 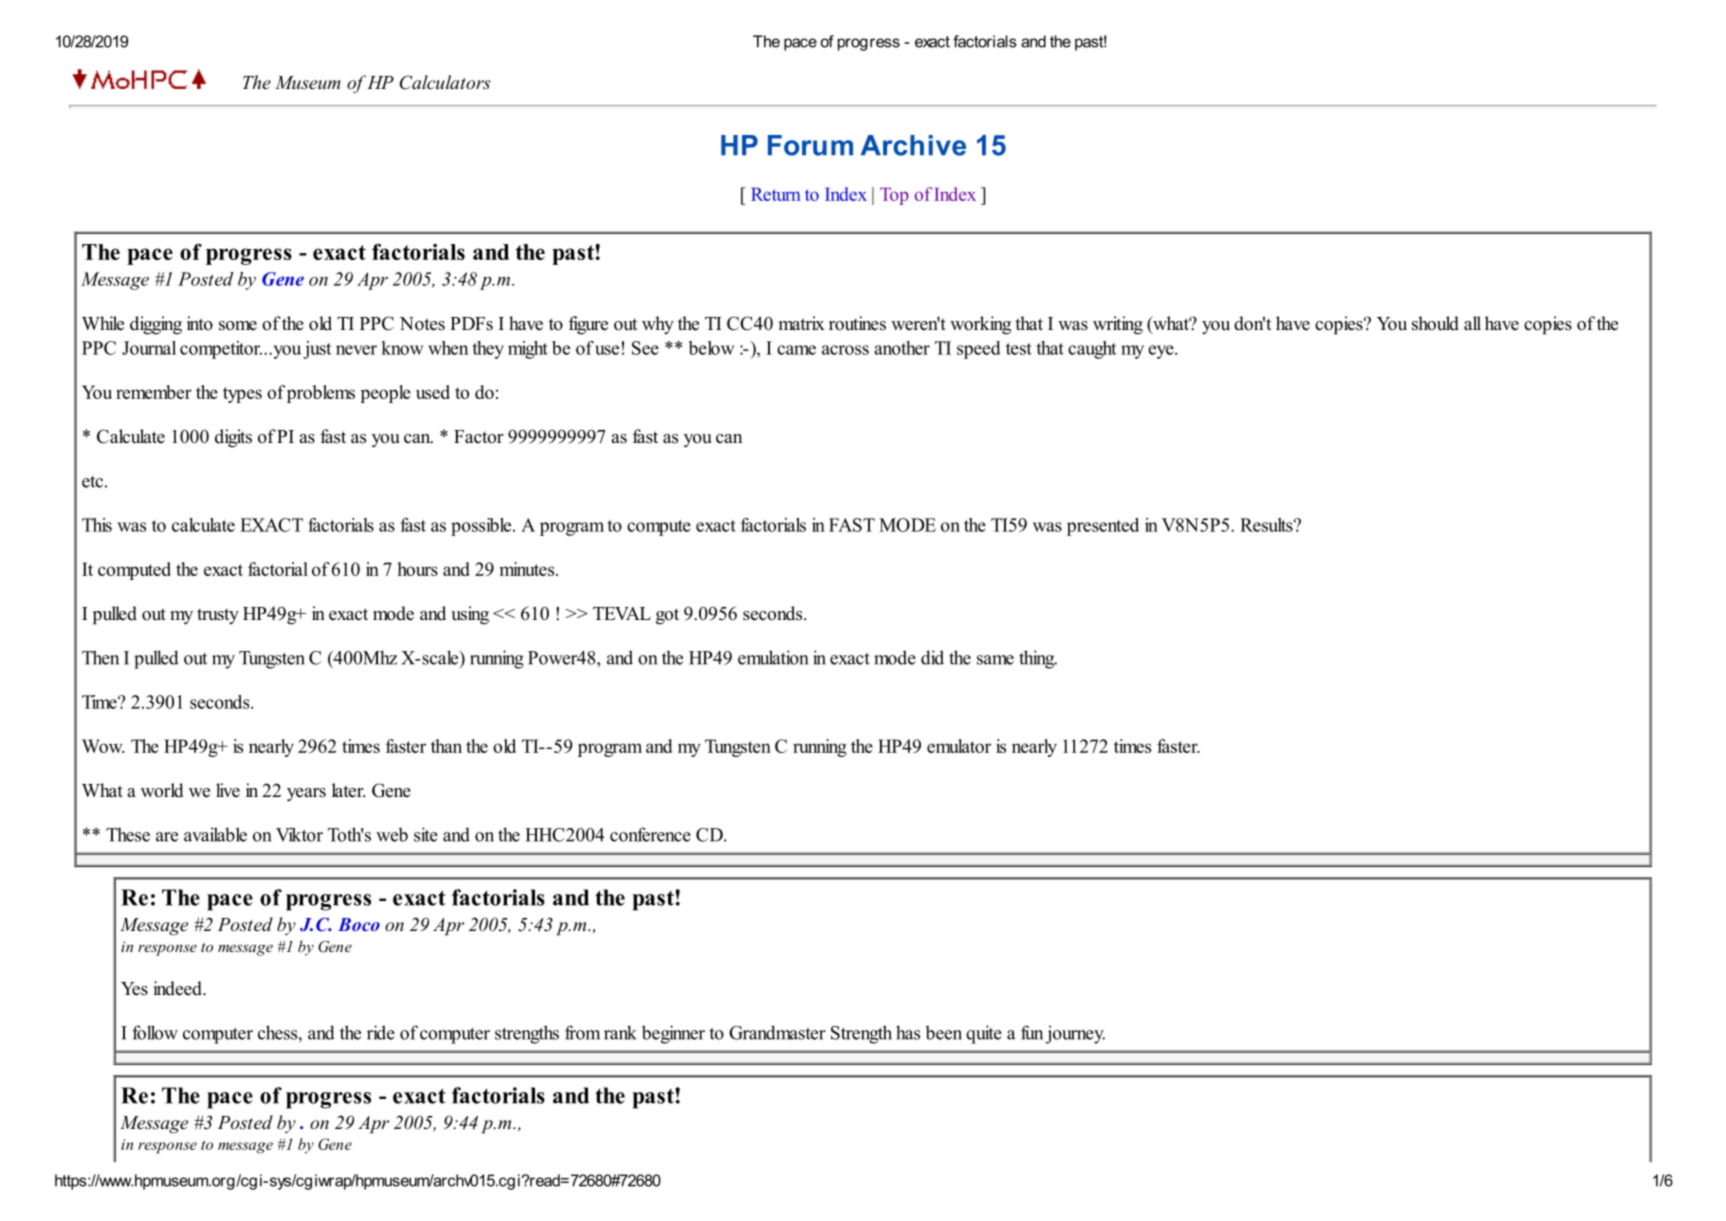 I want to click on Forum, so click(x=810, y=145).
